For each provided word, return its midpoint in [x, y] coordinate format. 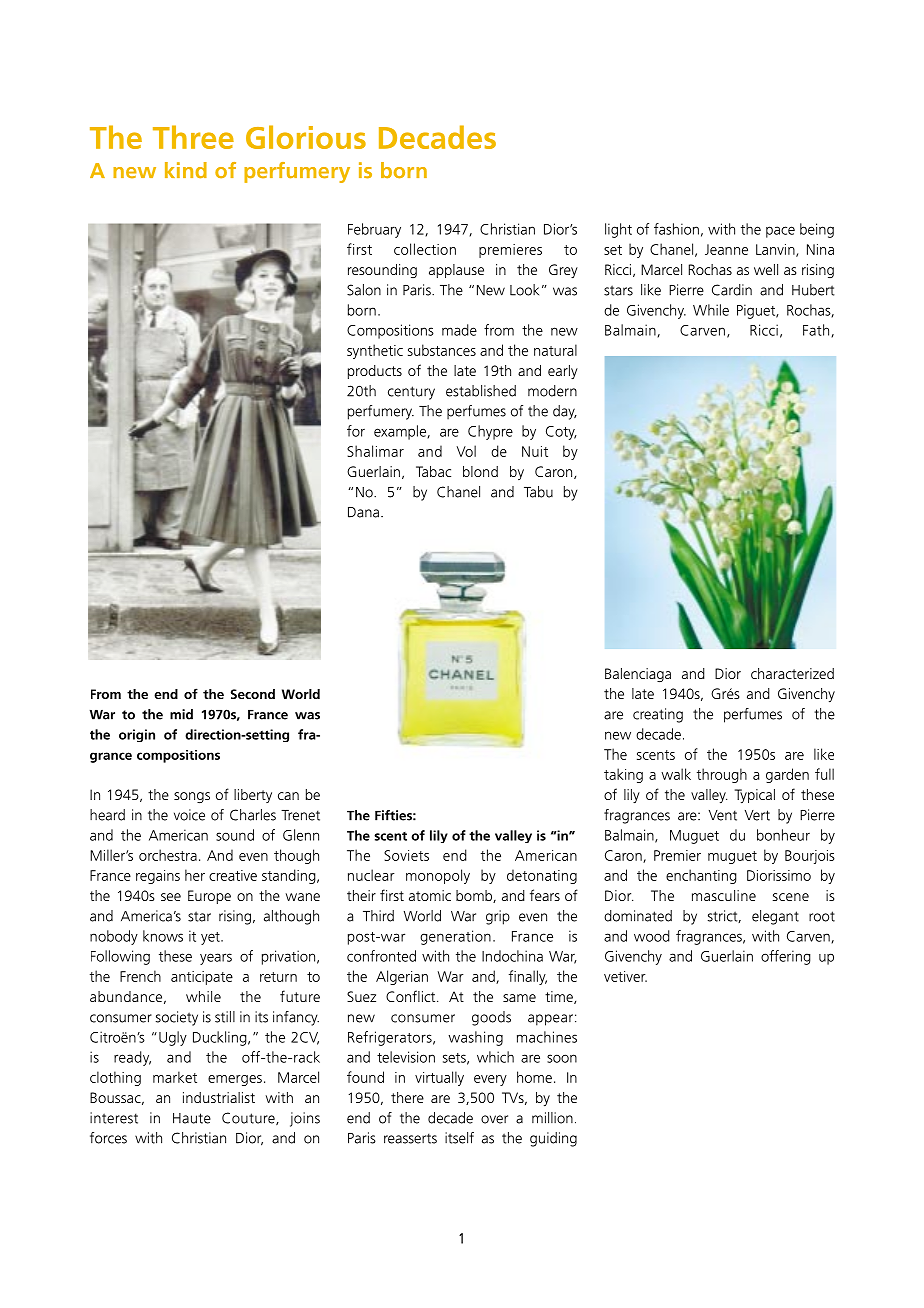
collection [425, 249]
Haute [192, 1118]
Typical [755, 796]
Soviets [406, 855]
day [565, 412]
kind [186, 170]
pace [780, 232]
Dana [363, 512]
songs [192, 797]
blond [480, 471]
